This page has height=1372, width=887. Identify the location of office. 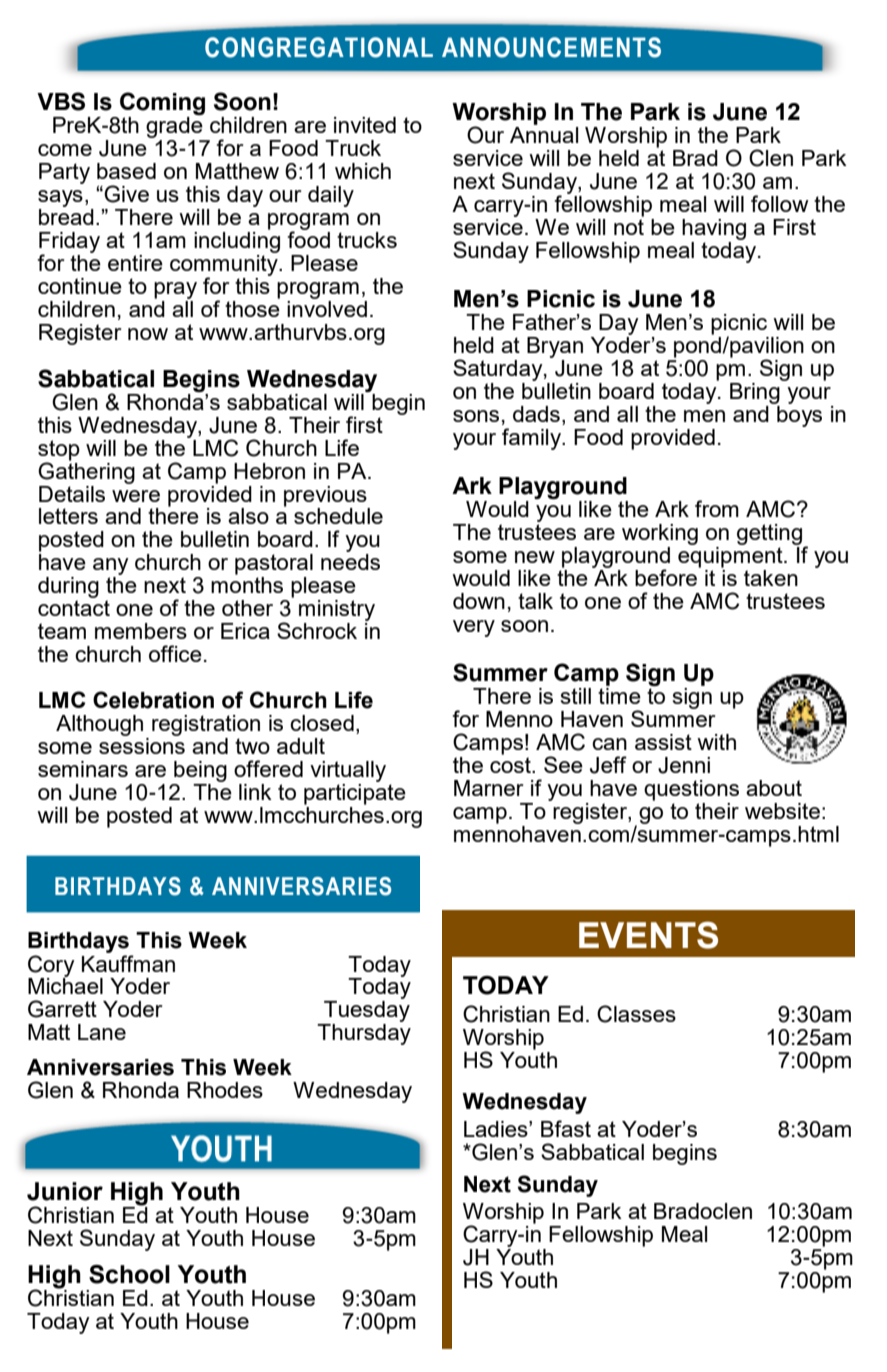
(175, 653).
